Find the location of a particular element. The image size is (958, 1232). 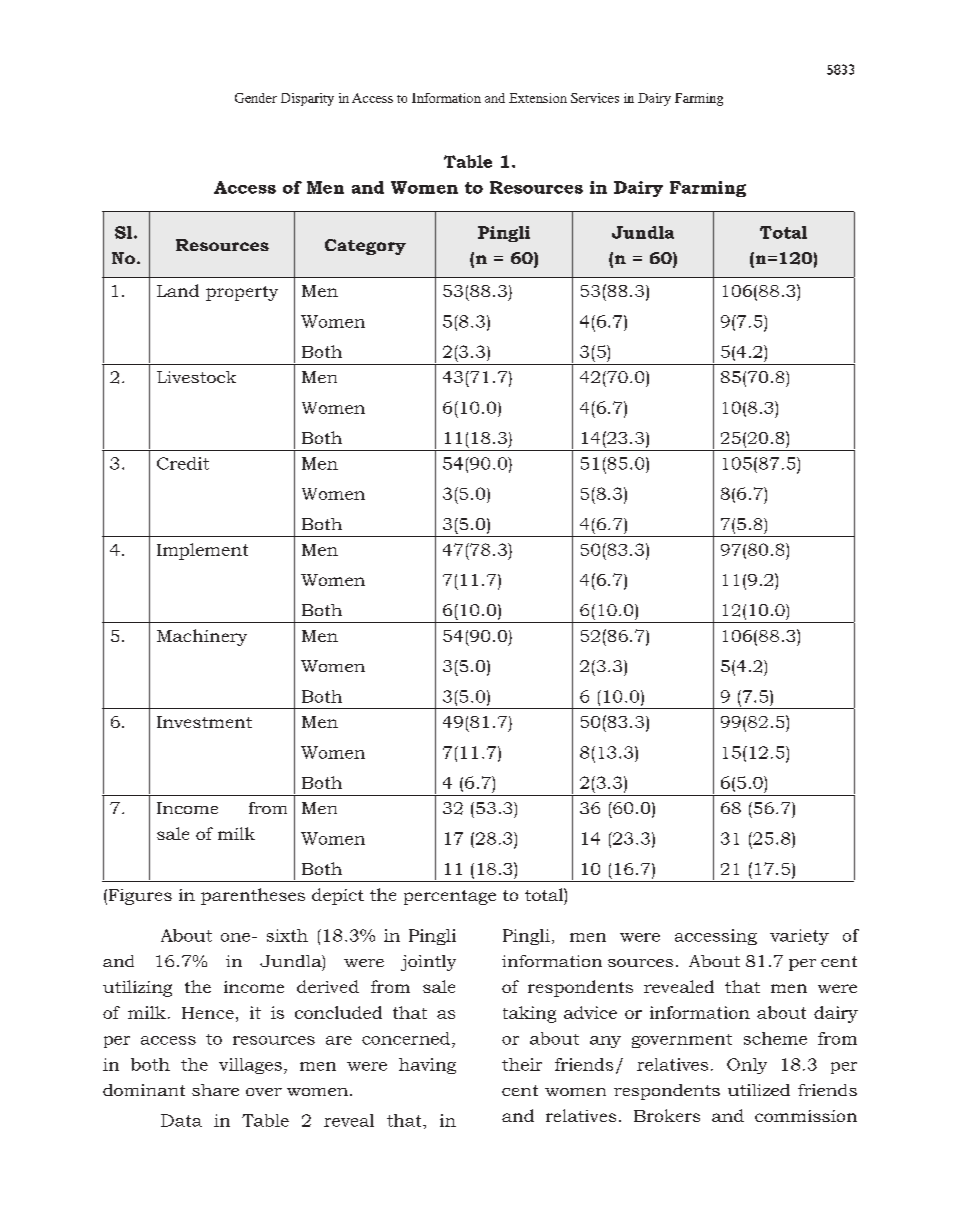

Extension is located at coordinates (538, 98).
